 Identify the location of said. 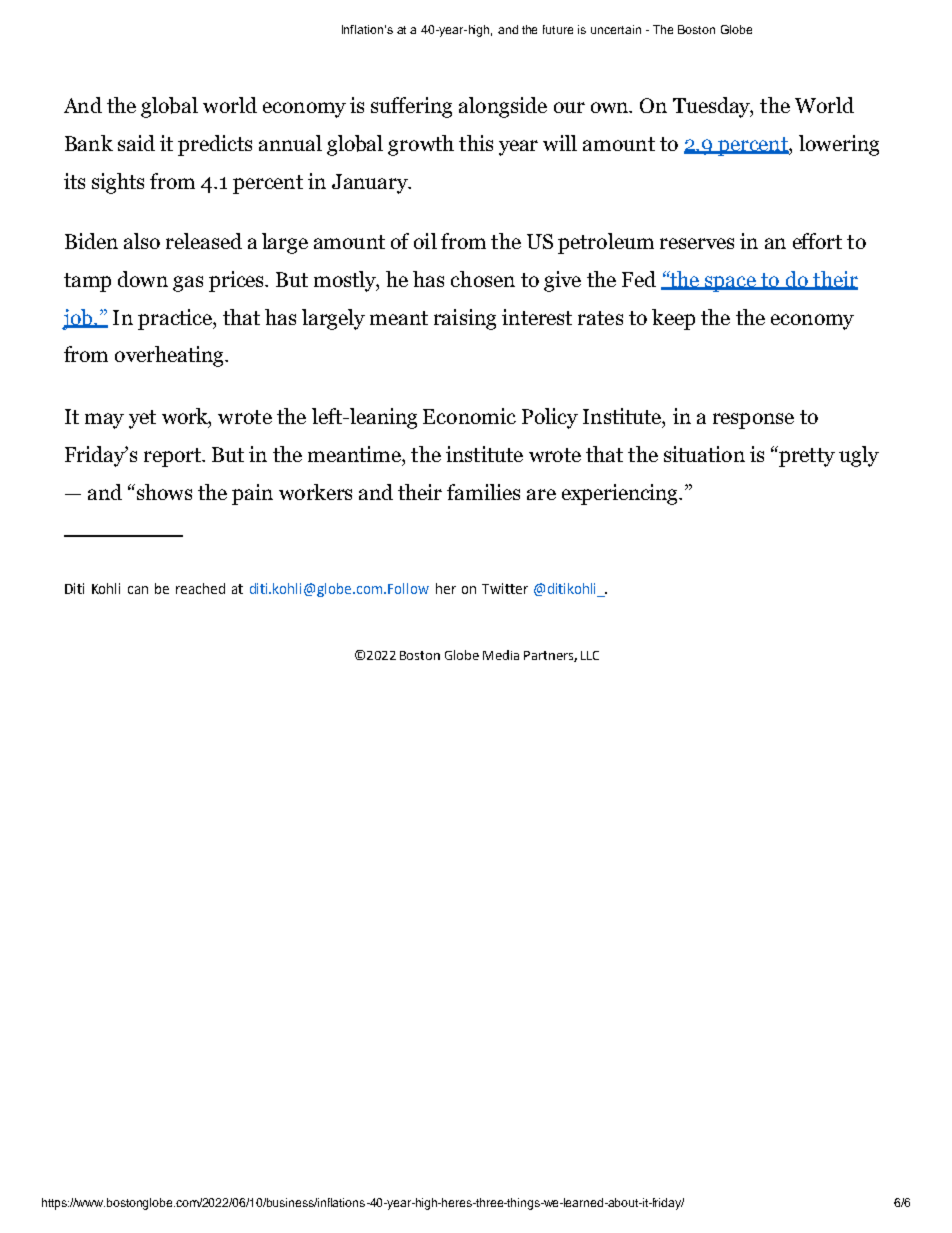
(136, 143).
